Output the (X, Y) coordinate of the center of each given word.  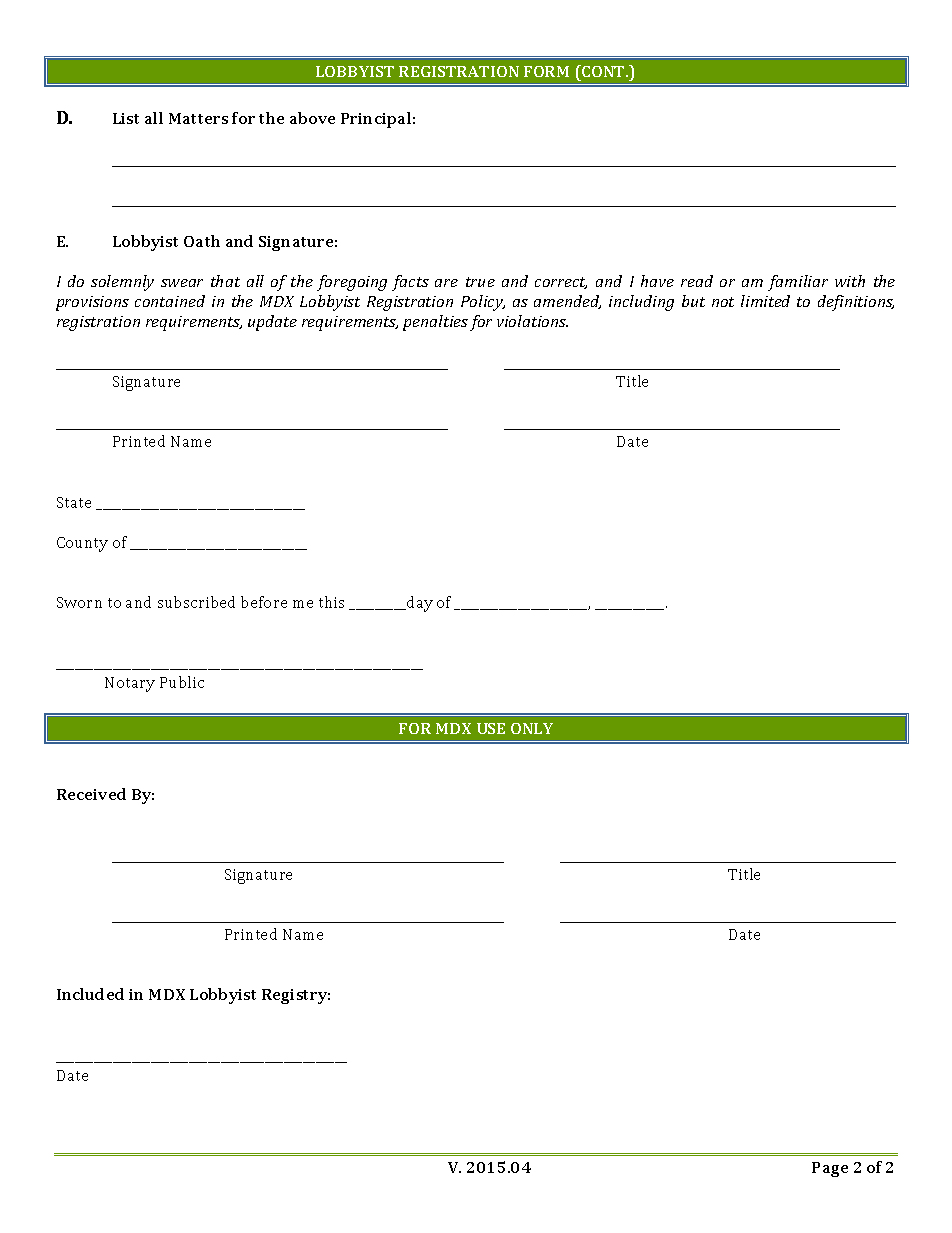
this (331, 602)
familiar (798, 283)
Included (90, 994)
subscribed (196, 602)
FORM (546, 71)
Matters (198, 118)
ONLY (532, 728)
